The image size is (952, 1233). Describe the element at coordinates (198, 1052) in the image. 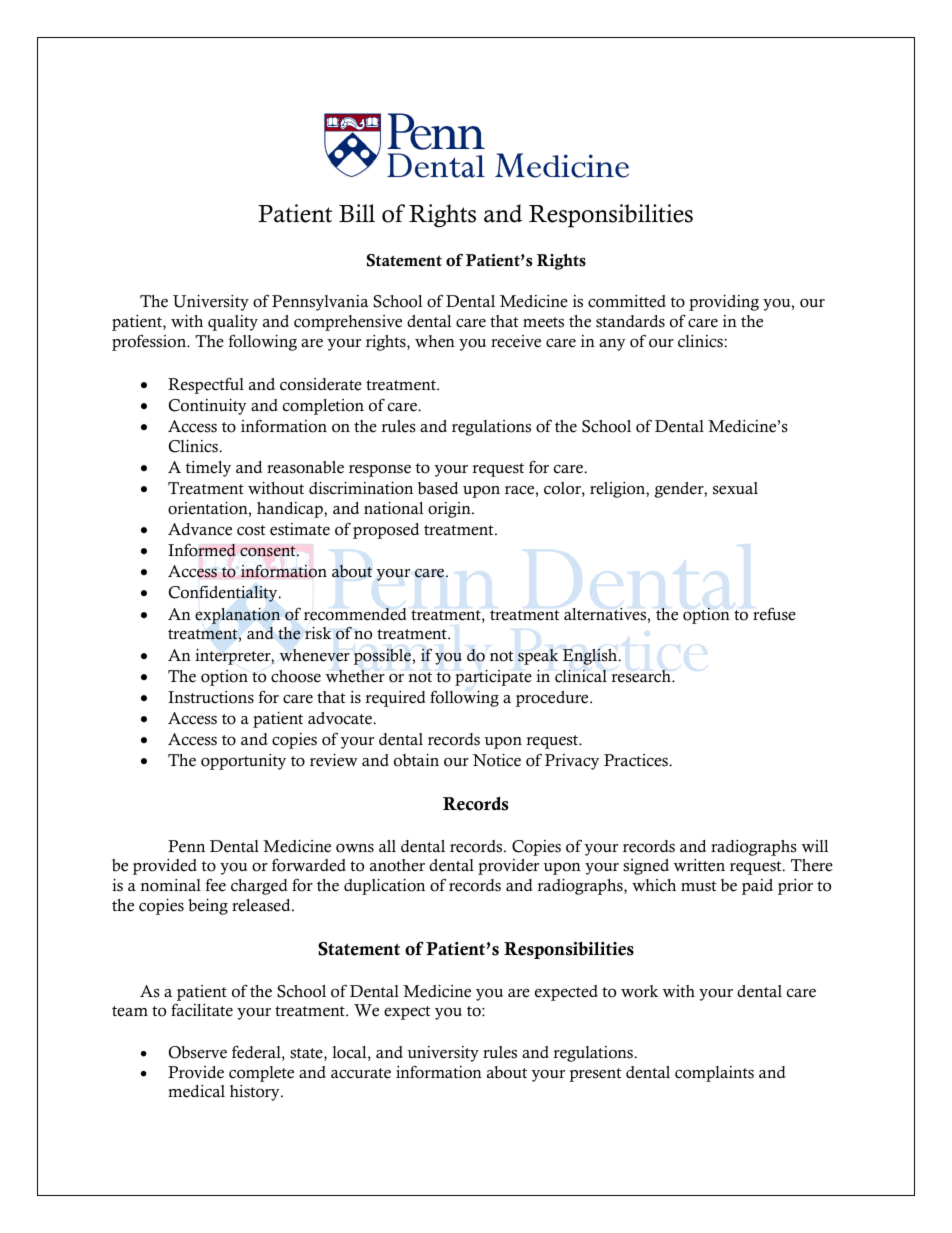

I see `Observe` at that location.
